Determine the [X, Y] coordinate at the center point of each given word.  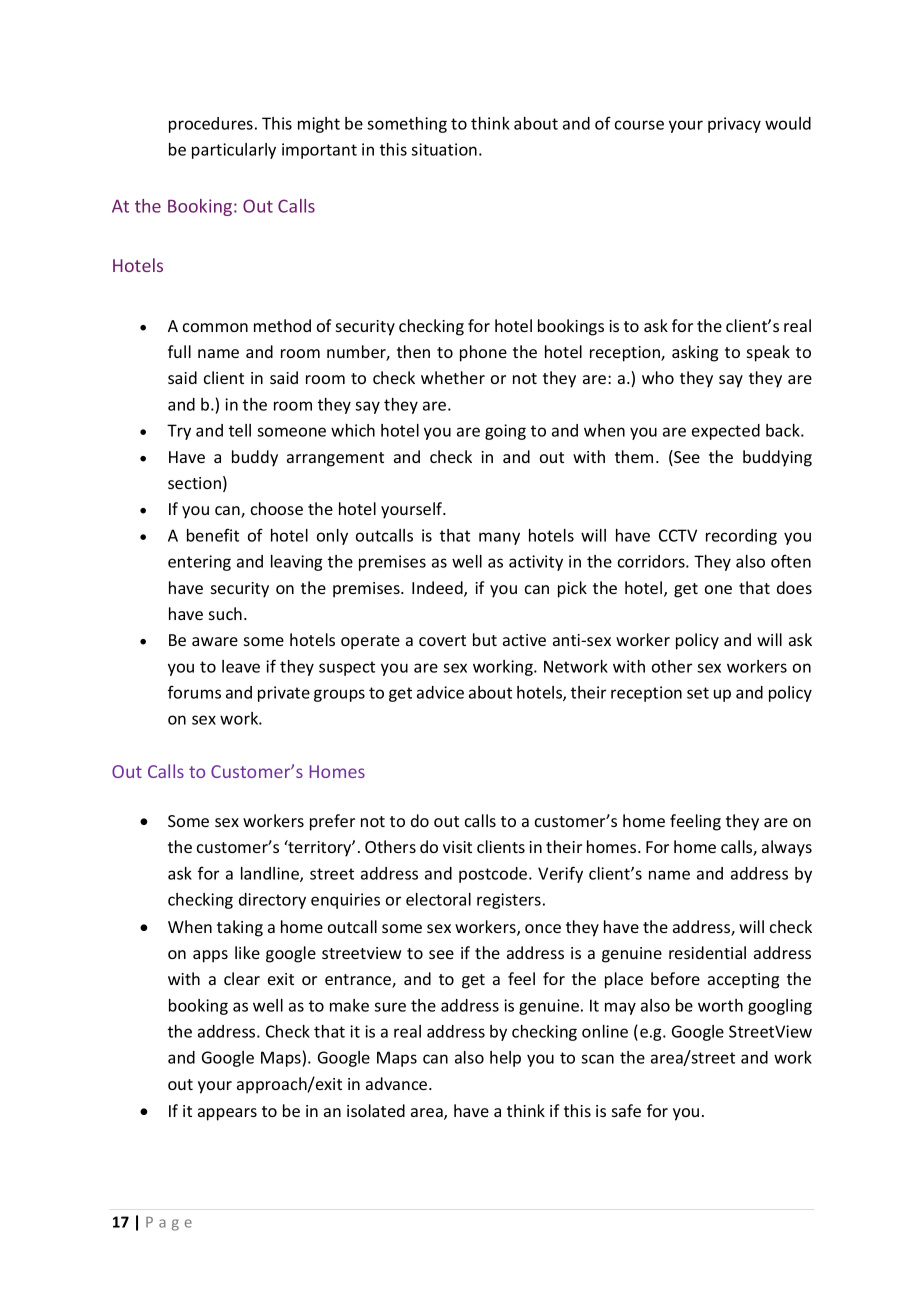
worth [720, 1005]
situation [444, 149]
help [505, 1059]
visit [457, 847]
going [505, 432]
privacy [734, 125]
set [698, 693]
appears [227, 1114]
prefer [332, 822]
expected [726, 432]
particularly [234, 151]
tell [240, 430]
